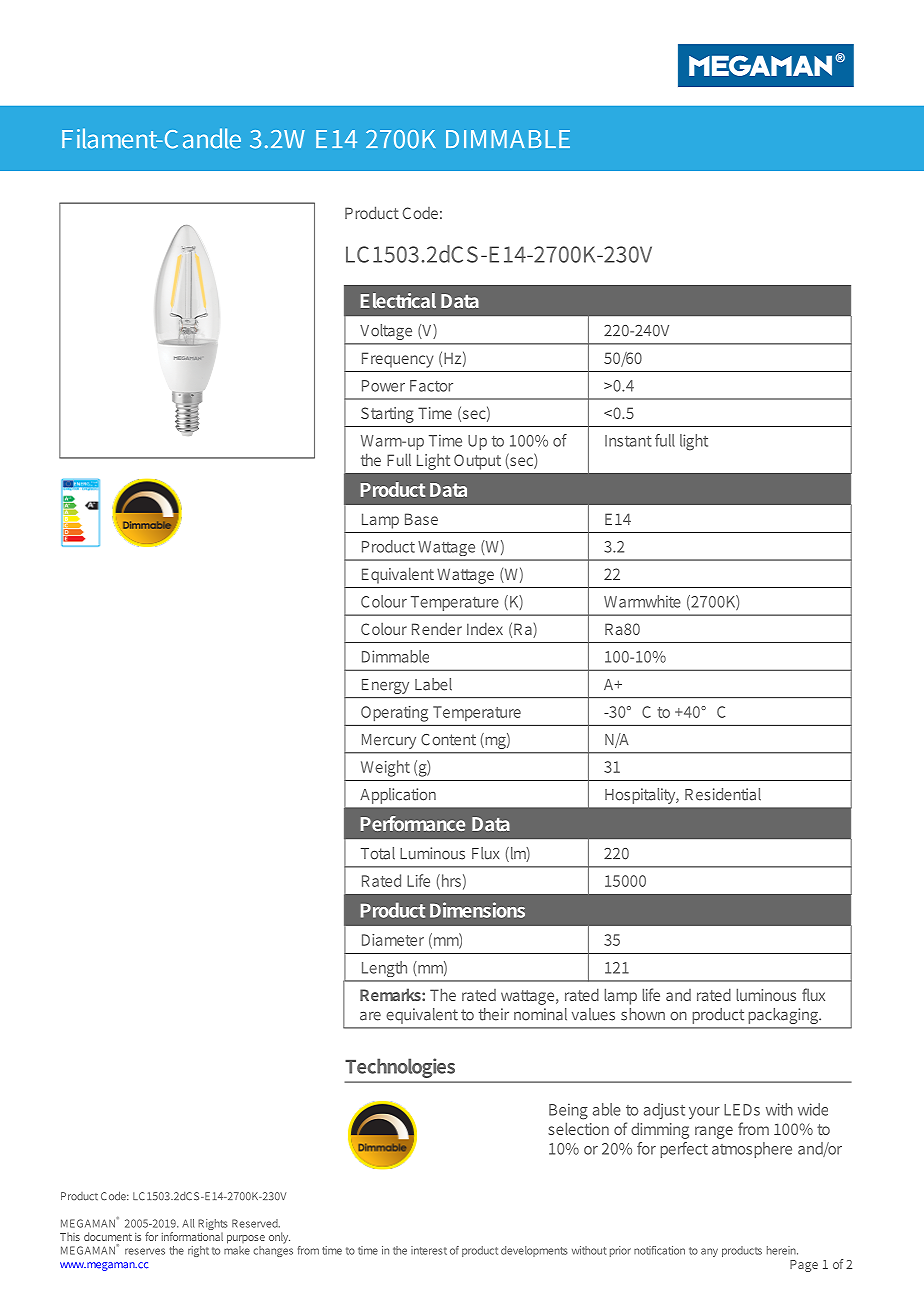 The width and height of the page is (924, 1308). I want to click on Voltage, so click(386, 332).
